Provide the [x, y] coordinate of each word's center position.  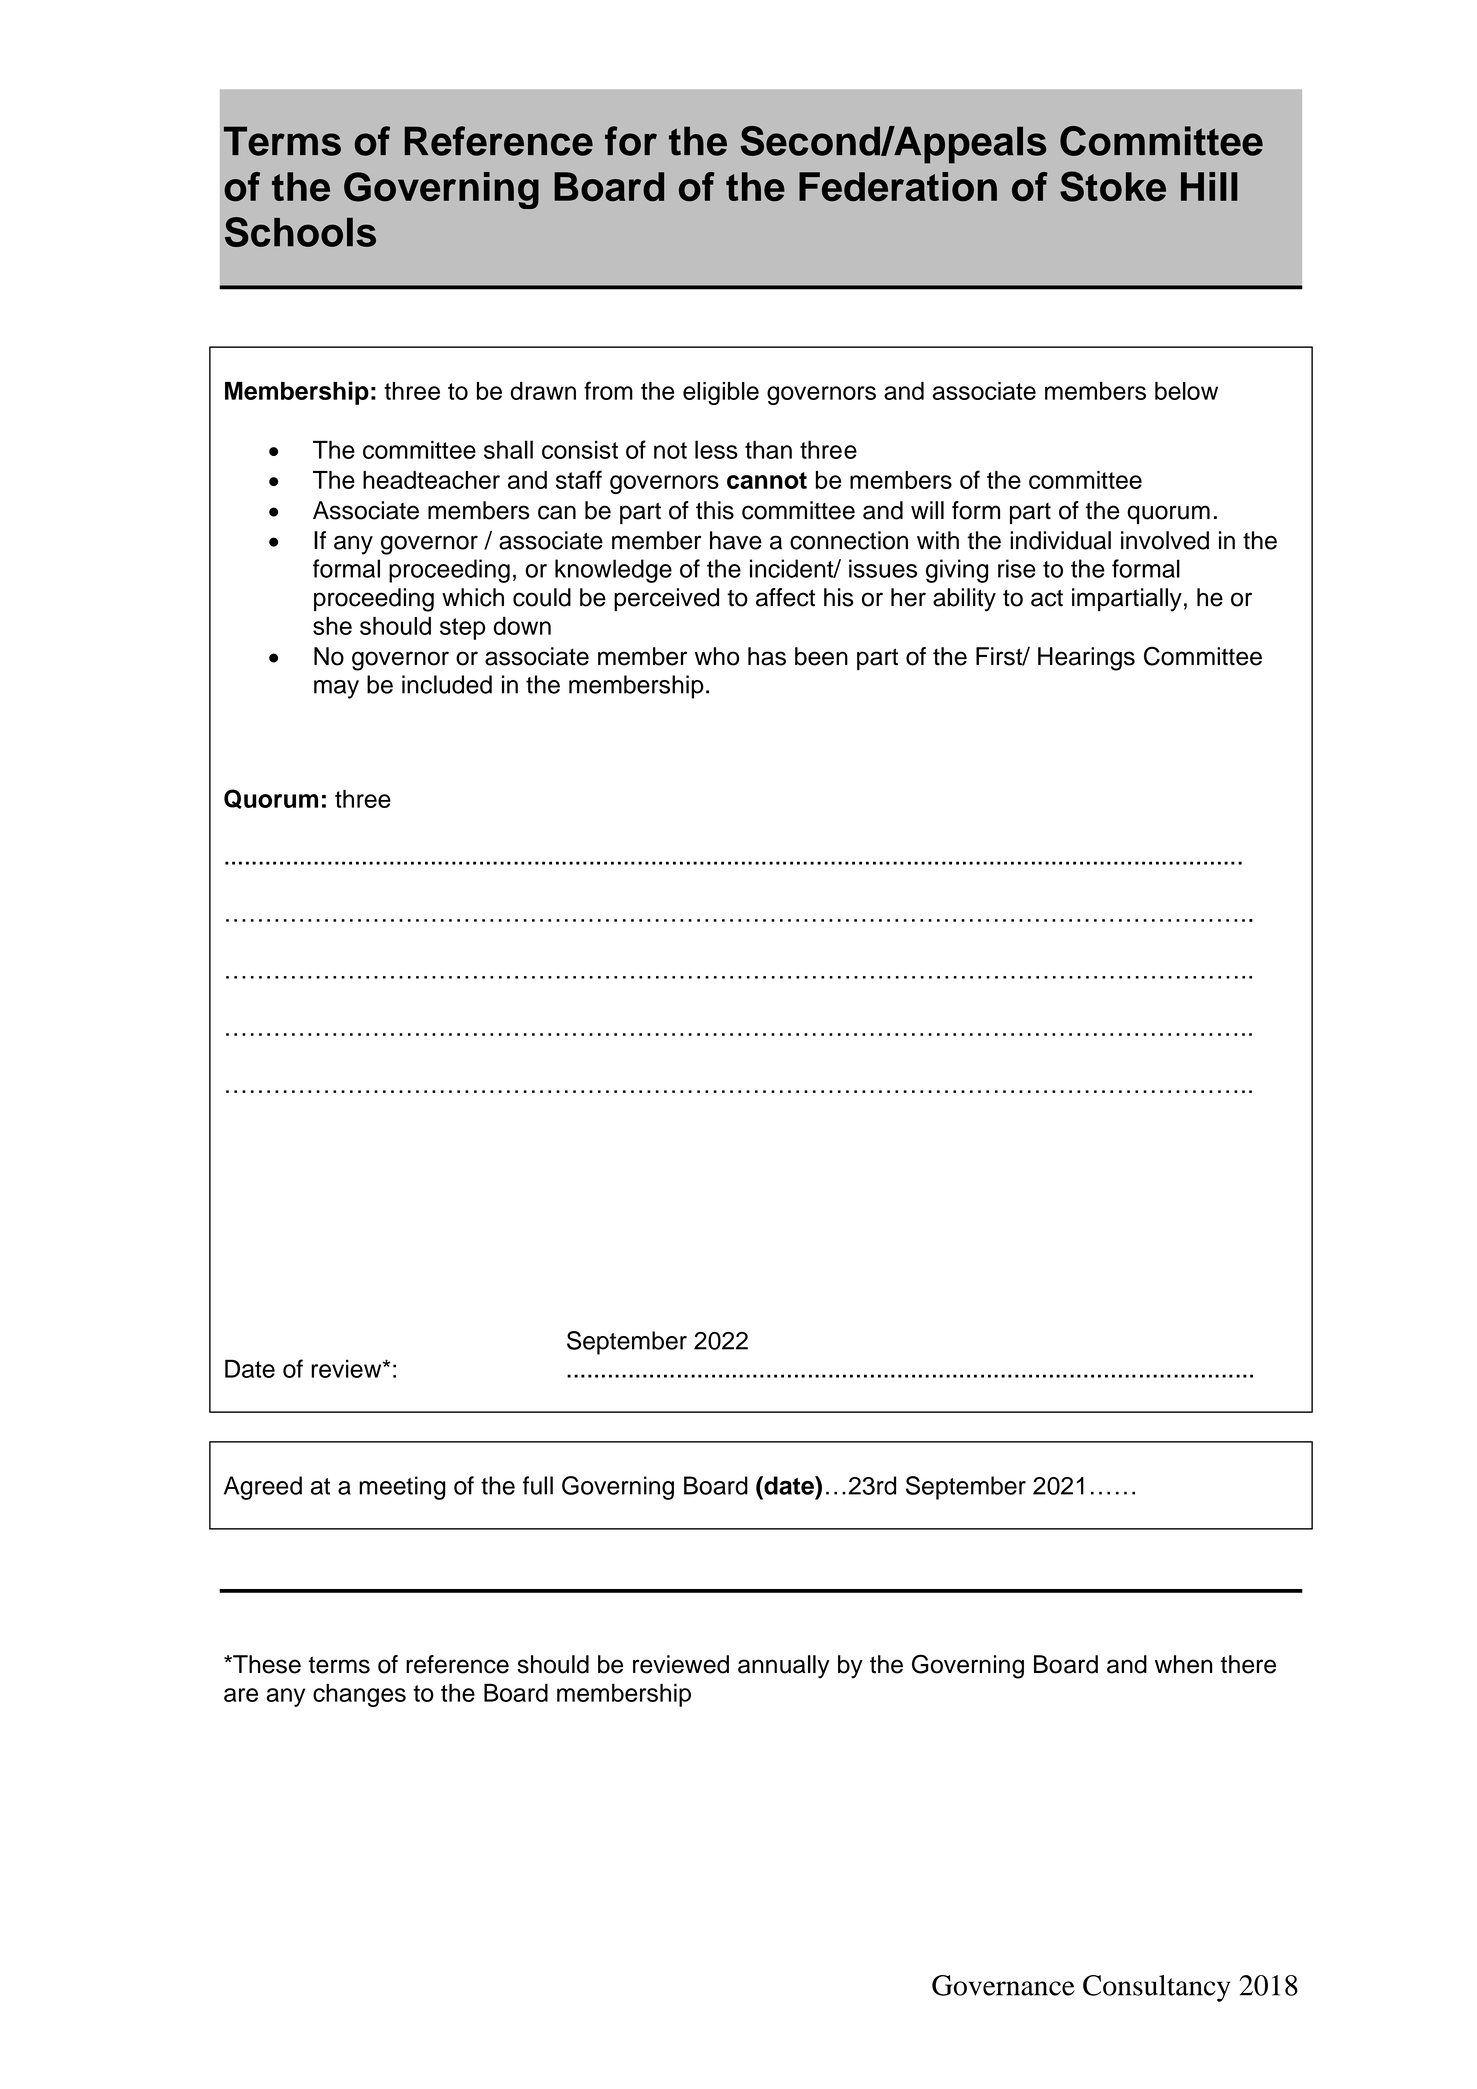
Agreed [263, 1488]
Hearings [1086, 659]
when [1183, 1664]
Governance [1003, 1985]
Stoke [1113, 186]
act [1047, 598]
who [717, 656]
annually [784, 1667]
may [336, 689]
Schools [300, 232]
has [767, 656]
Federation [898, 187]
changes [359, 1695]
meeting [402, 1488]
